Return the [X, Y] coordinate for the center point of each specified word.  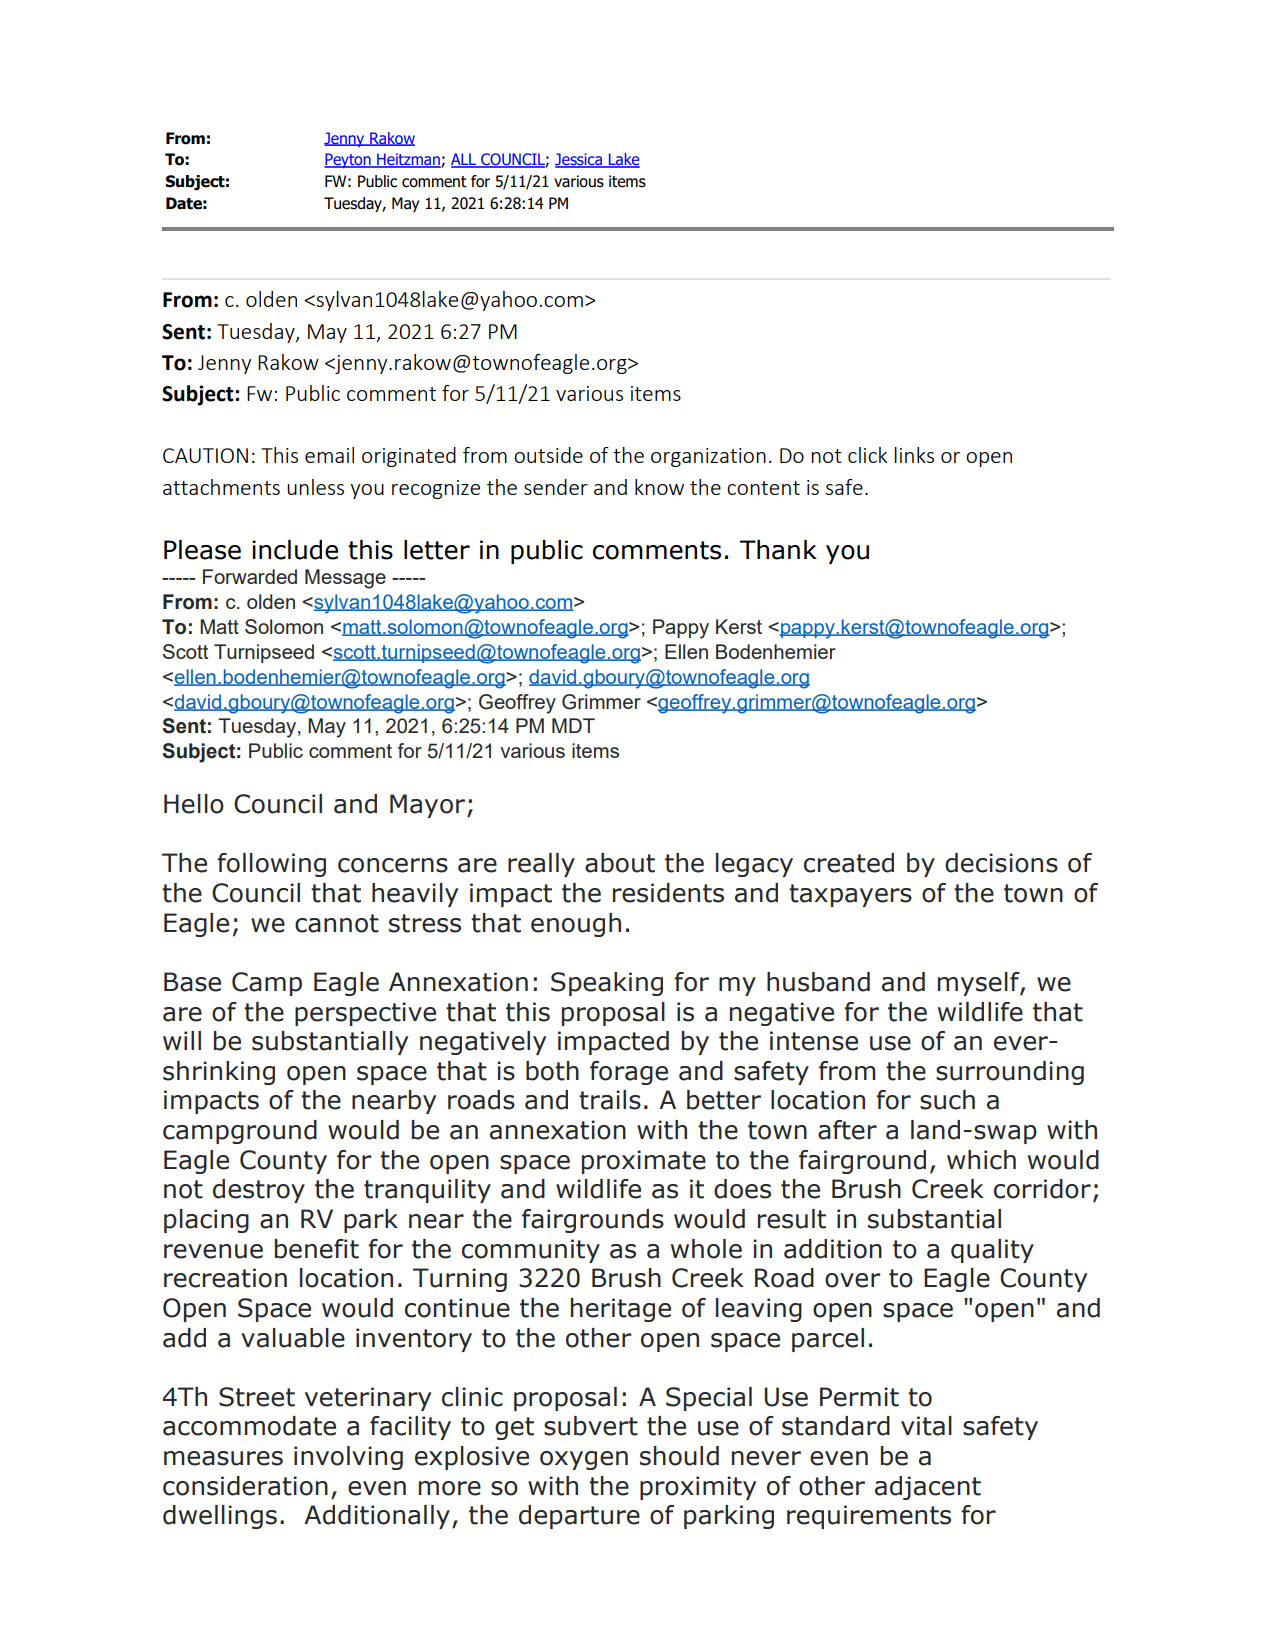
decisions [1001, 863]
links [914, 455]
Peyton [348, 160]
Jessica [579, 160]
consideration [245, 1486]
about [620, 863]
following [271, 865]
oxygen [584, 1460]
